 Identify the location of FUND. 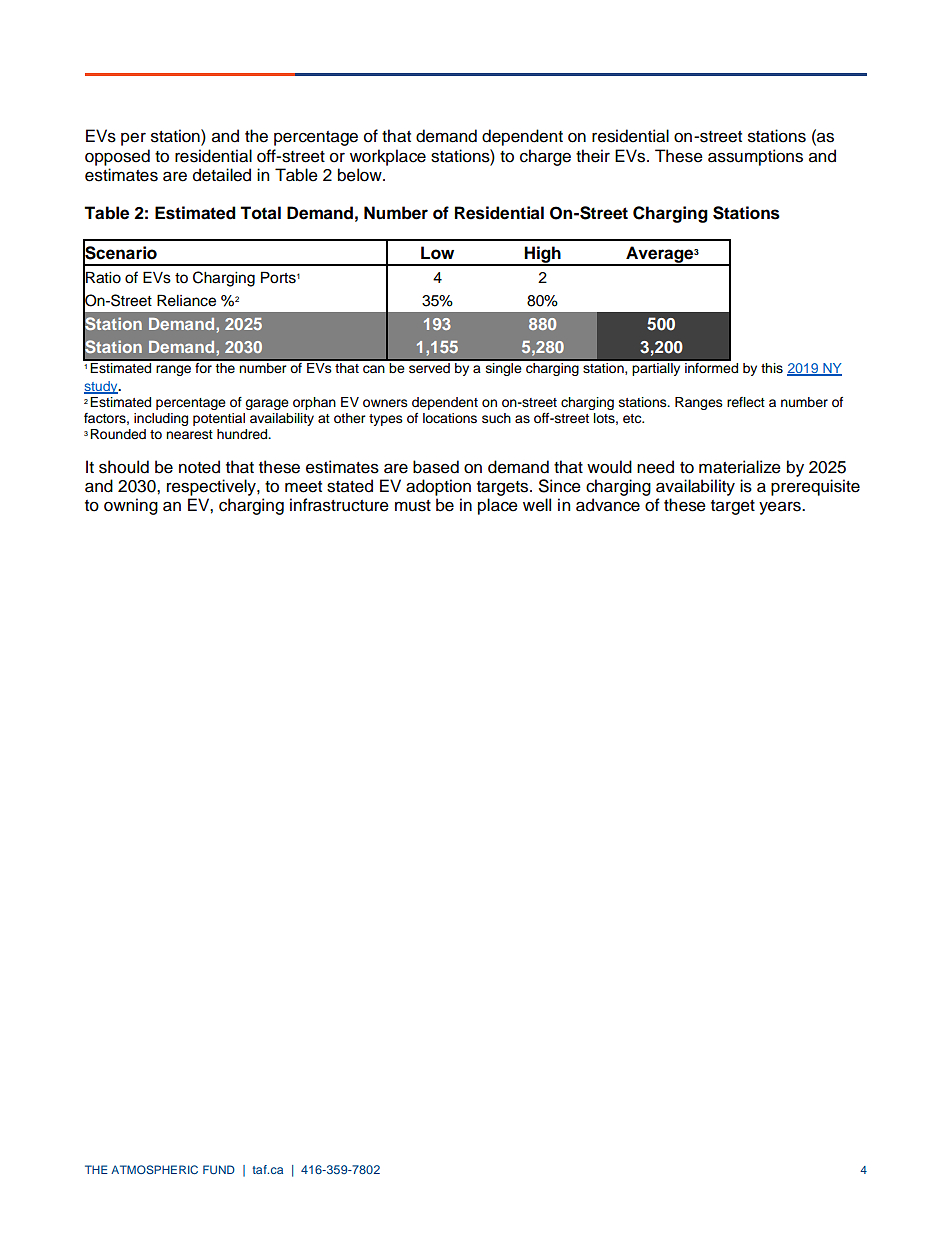
(219, 1169).
